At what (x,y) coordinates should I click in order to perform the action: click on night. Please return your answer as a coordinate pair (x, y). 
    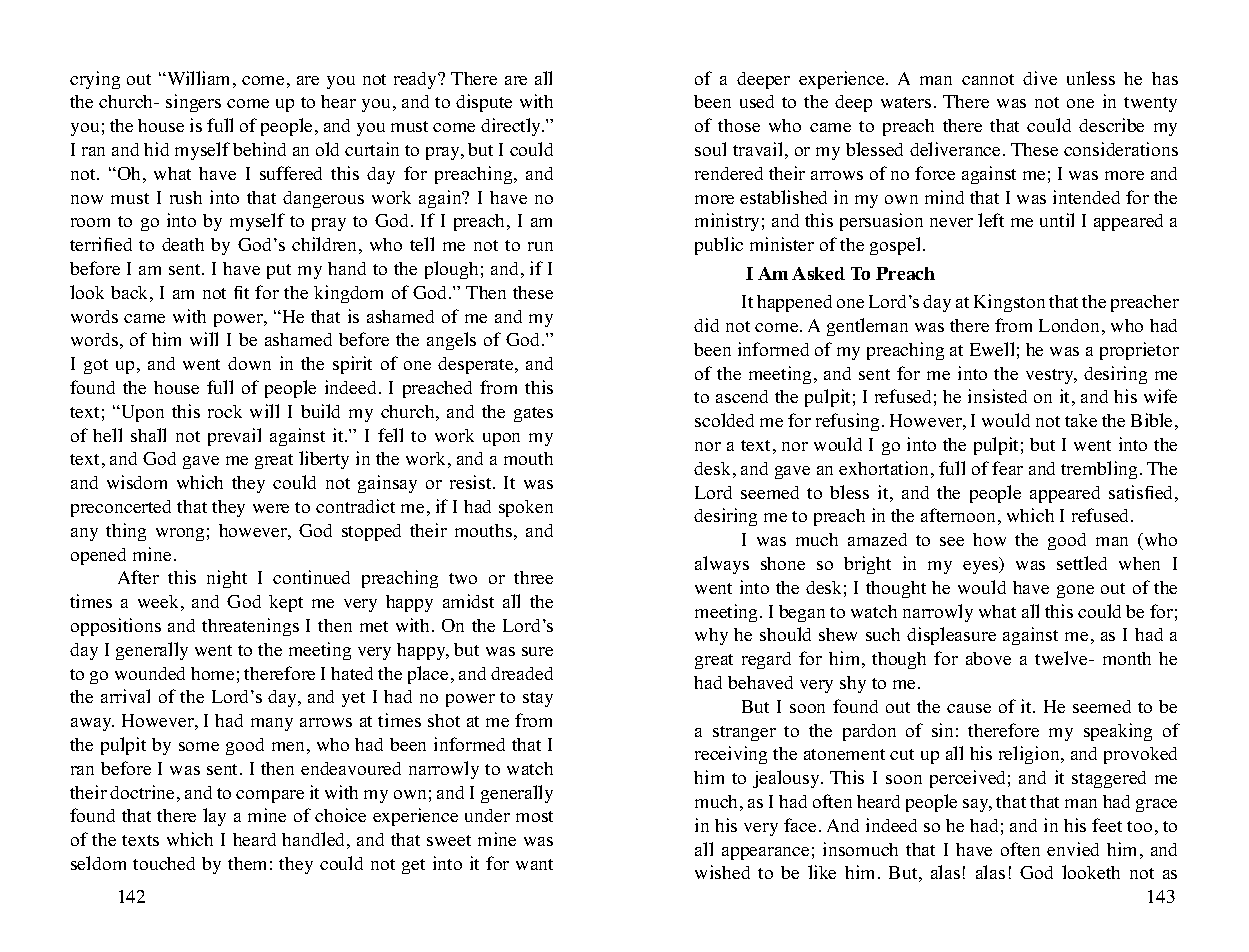
    Looking at the image, I should click on (227, 579).
